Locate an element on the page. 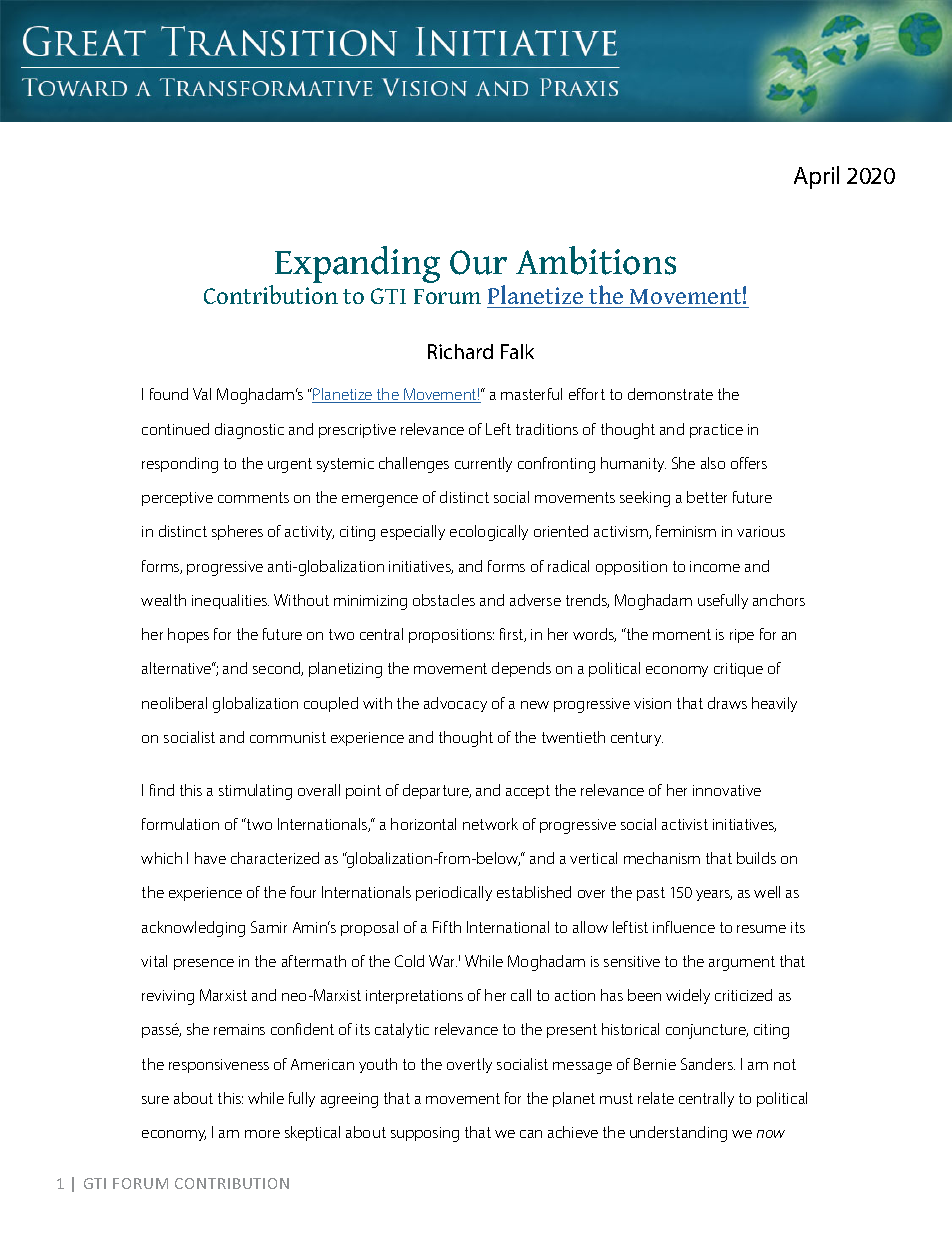  currently is located at coordinates (483, 464).
